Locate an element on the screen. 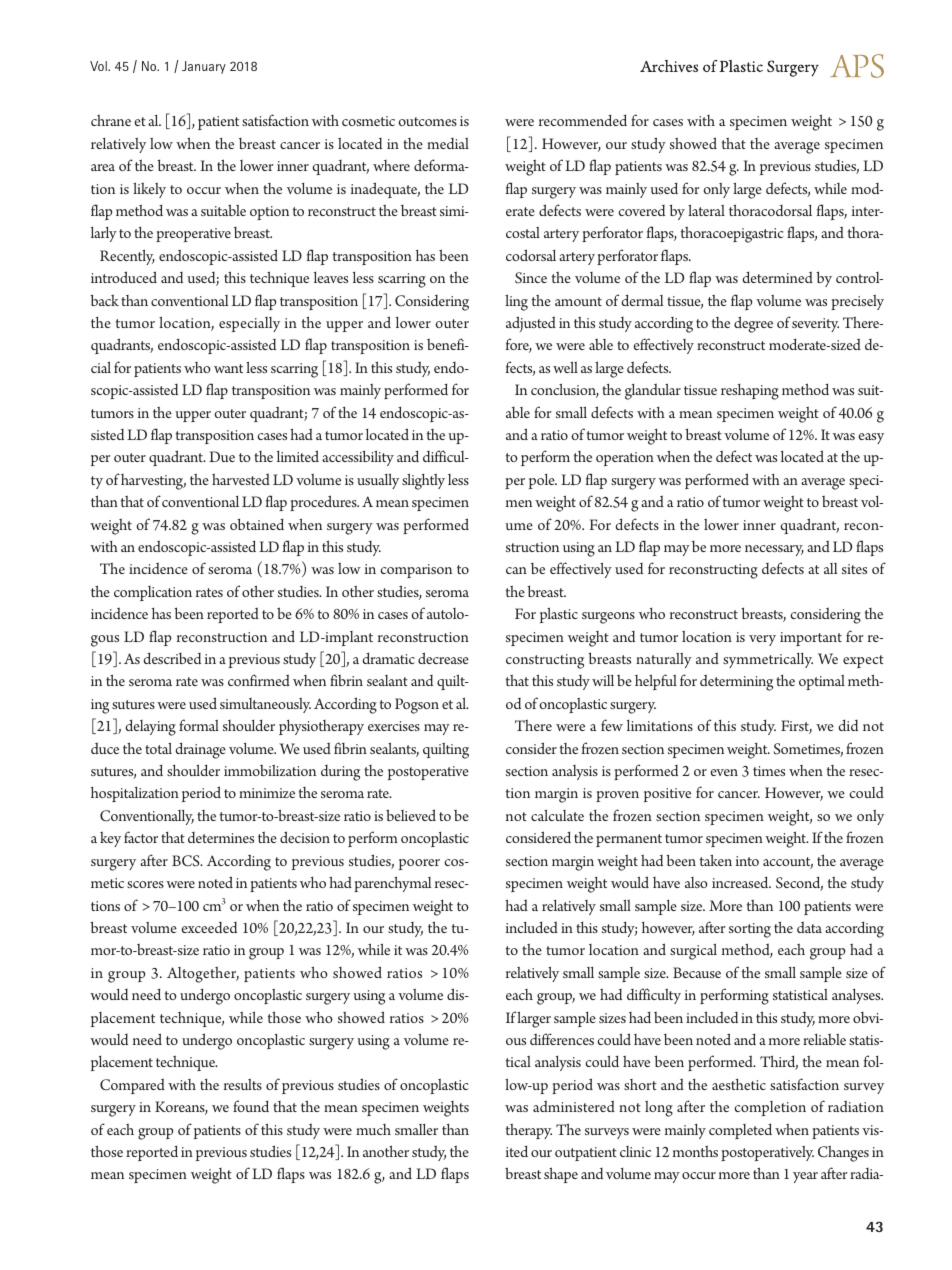  reshaping is located at coordinates (750, 392).
